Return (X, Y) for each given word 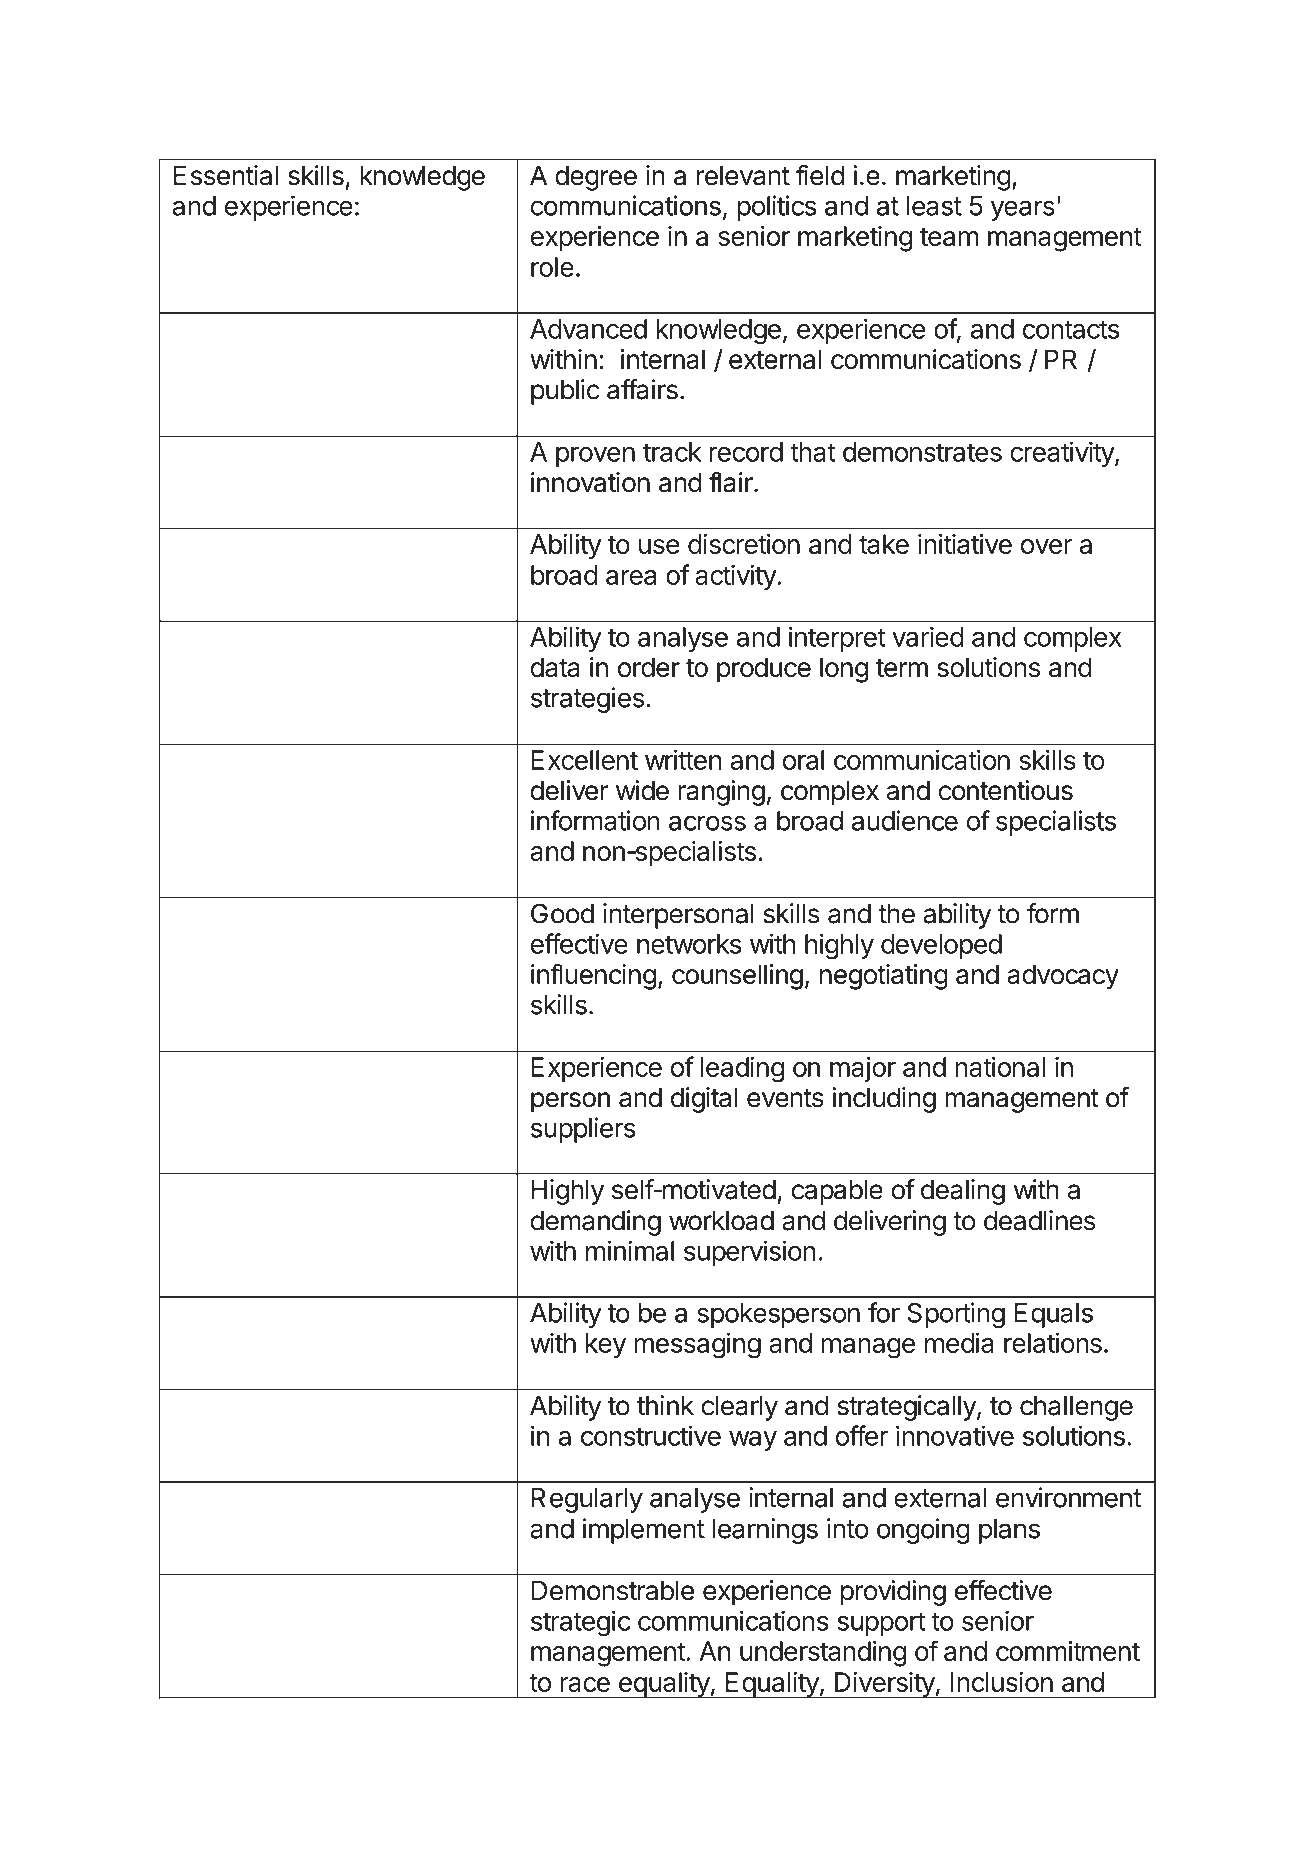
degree (596, 178)
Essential (226, 175)
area (631, 577)
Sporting (956, 1315)
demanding (596, 1223)
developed (941, 946)
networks (689, 944)
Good (562, 913)
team (949, 237)
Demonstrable (613, 1590)
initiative (965, 544)
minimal (630, 1250)
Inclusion (1002, 1682)
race (585, 1684)
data (555, 667)
